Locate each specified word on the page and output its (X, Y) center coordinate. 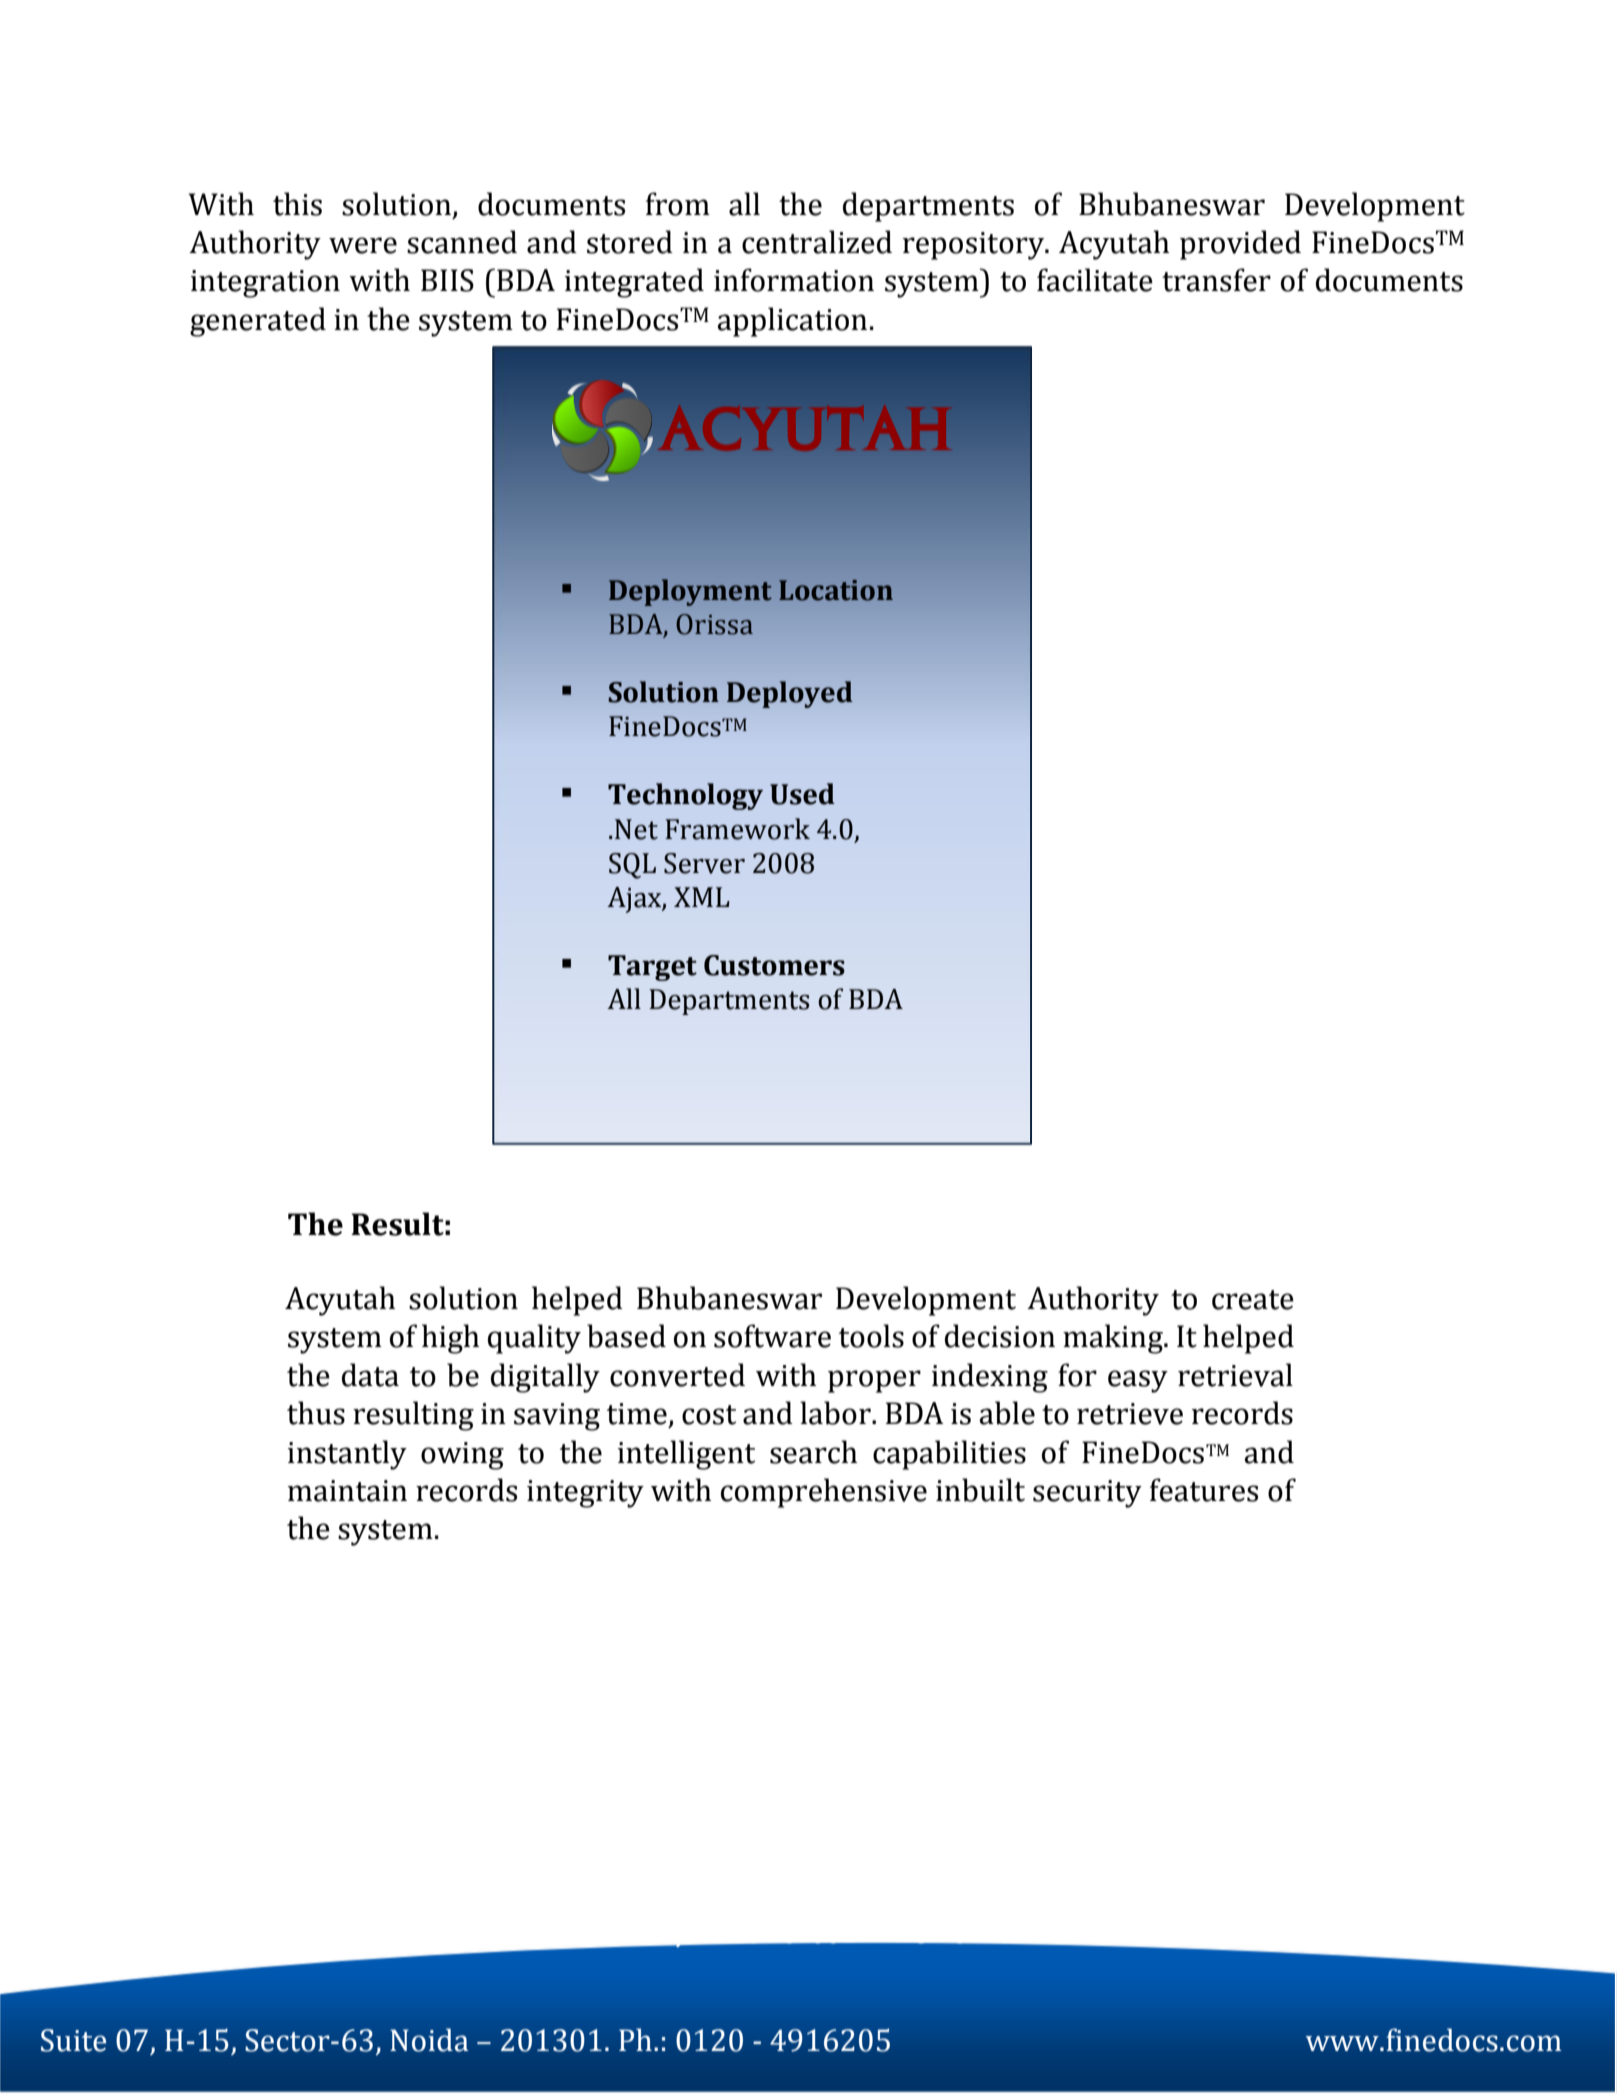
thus (316, 1413)
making (1114, 1339)
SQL (632, 866)
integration (265, 284)
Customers (774, 965)
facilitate (1095, 280)
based (626, 1336)
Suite (73, 2040)
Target (652, 968)
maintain (347, 1491)
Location (836, 590)
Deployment (690, 592)
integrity (585, 1494)
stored (630, 242)
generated (258, 322)
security (1087, 1494)
